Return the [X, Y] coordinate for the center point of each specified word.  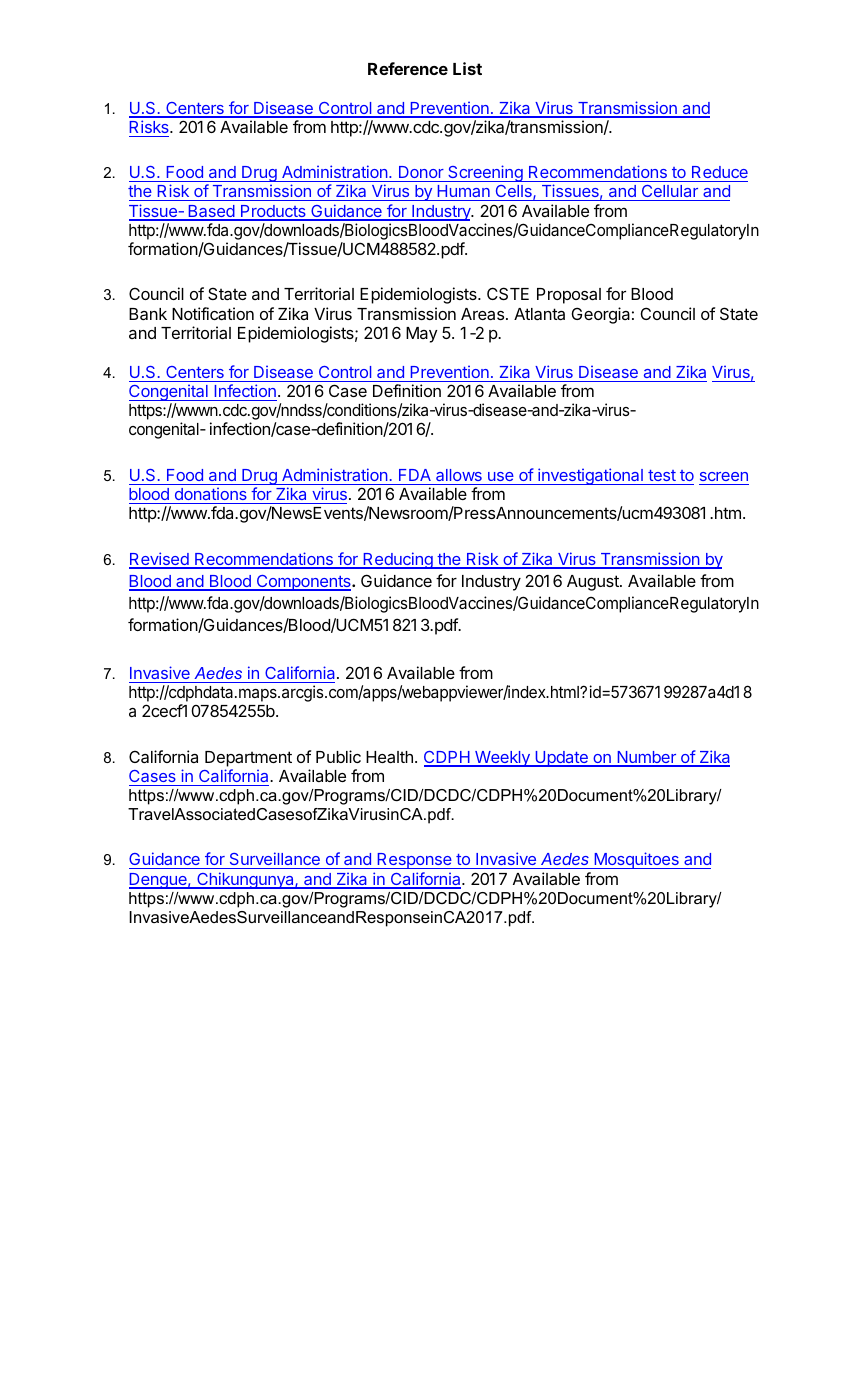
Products [273, 212]
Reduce [720, 172]
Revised [160, 560]
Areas [482, 314]
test [662, 475]
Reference [408, 68]
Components [303, 583]
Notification [213, 313]
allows [459, 475]
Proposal [569, 296]
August [594, 583]
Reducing [398, 560]
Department [248, 759]
